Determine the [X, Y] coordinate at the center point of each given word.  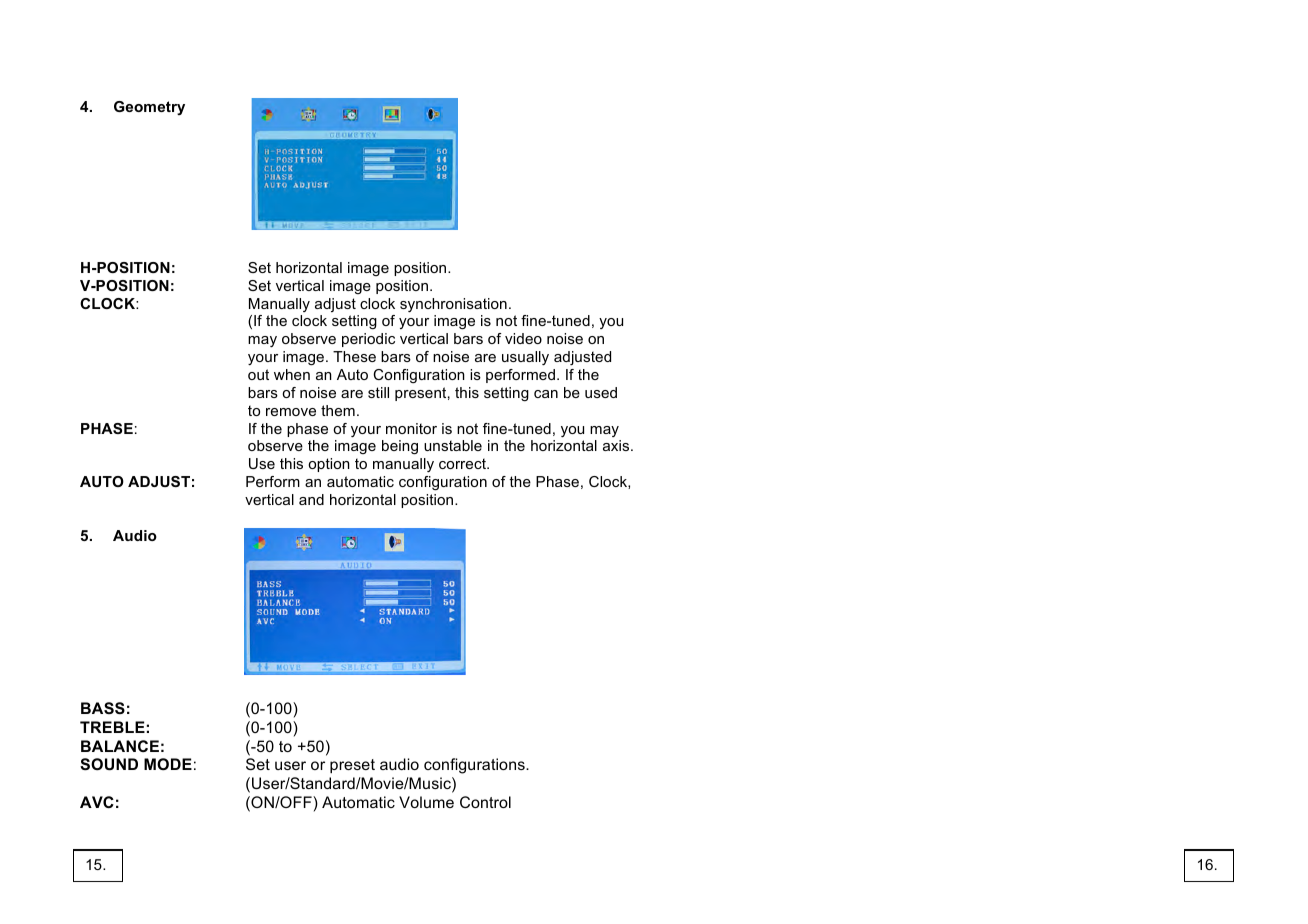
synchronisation [453, 305]
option [329, 465]
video [523, 338]
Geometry [149, 108]
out [258, 374]
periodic [368, 340]
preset [352, 766]
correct [463, 463]
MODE [168, 764]
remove [291, 412]
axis [617, 445]
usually [525, 358]
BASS [103, 708]
